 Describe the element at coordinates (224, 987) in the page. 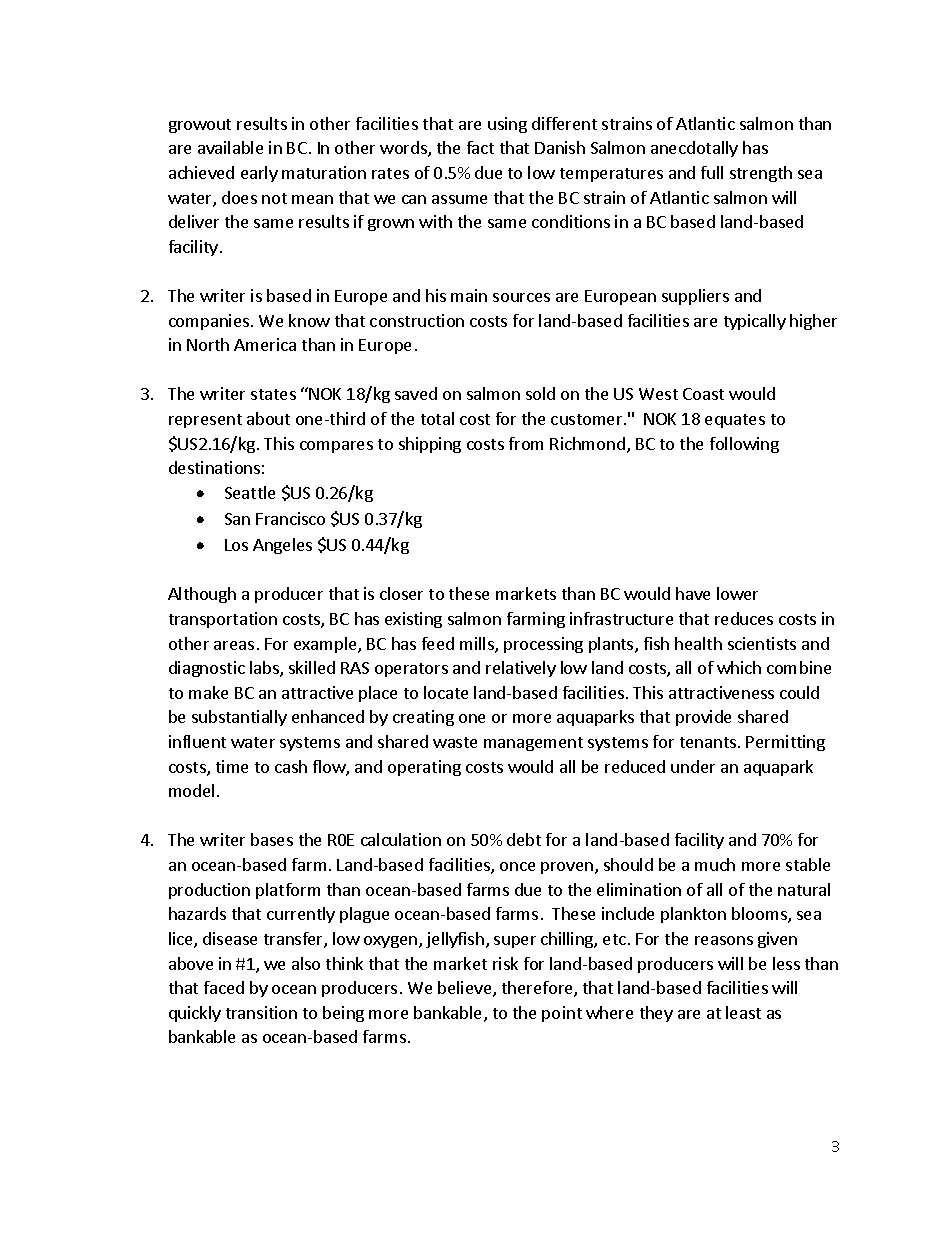

I see `faced` at that location.
